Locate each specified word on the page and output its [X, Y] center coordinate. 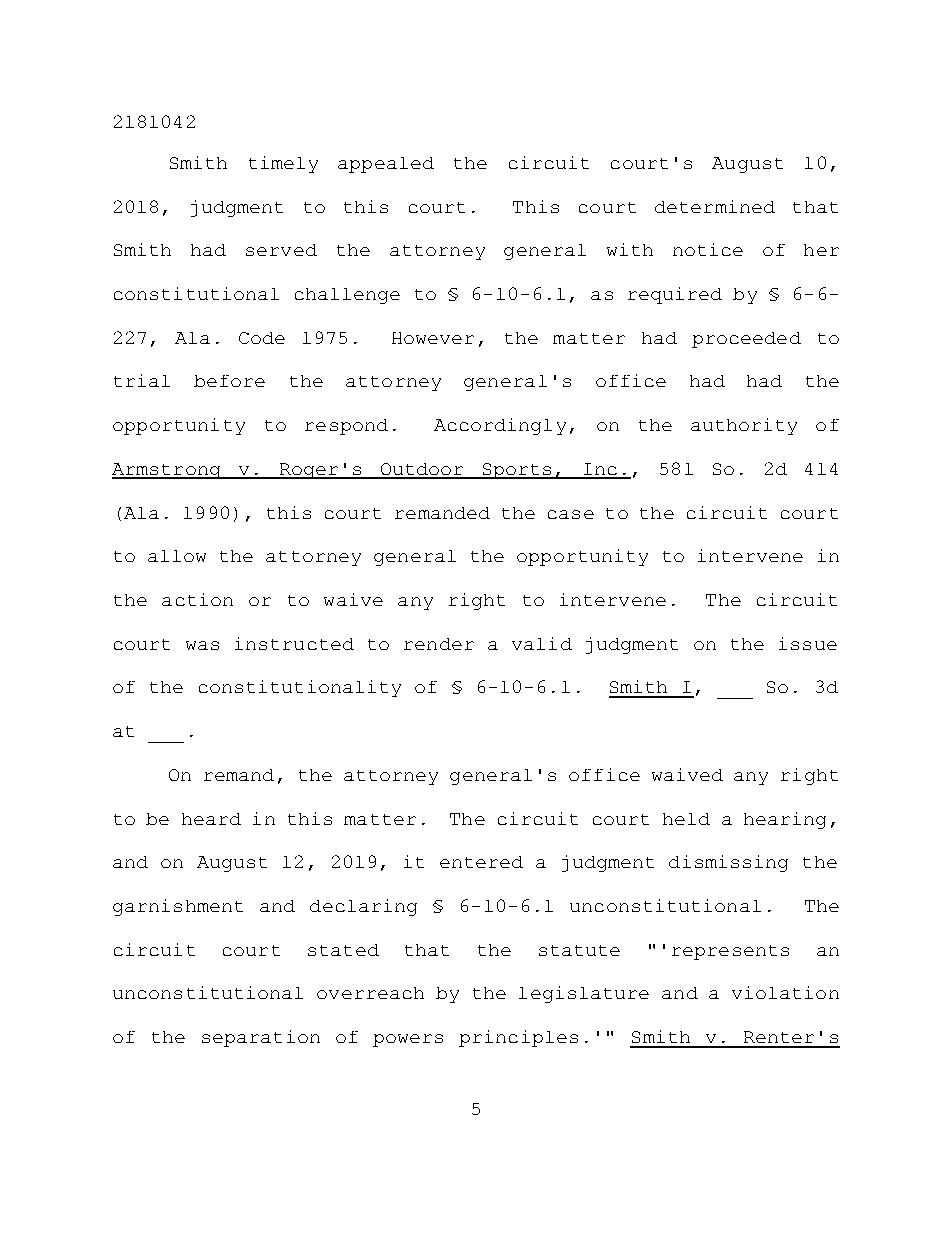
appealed [386, 165]
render [439, 644]
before [229, 381]
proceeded [746, 340]
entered [481, 862]
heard [211, 819]
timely [283, 164]
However [433, 338]
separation [261, 1038]
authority [744, 426]
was [202, 645]
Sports [517, 471]
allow [177, 556]
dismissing [728, 863]
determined [715, 206]
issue [808, 643]
